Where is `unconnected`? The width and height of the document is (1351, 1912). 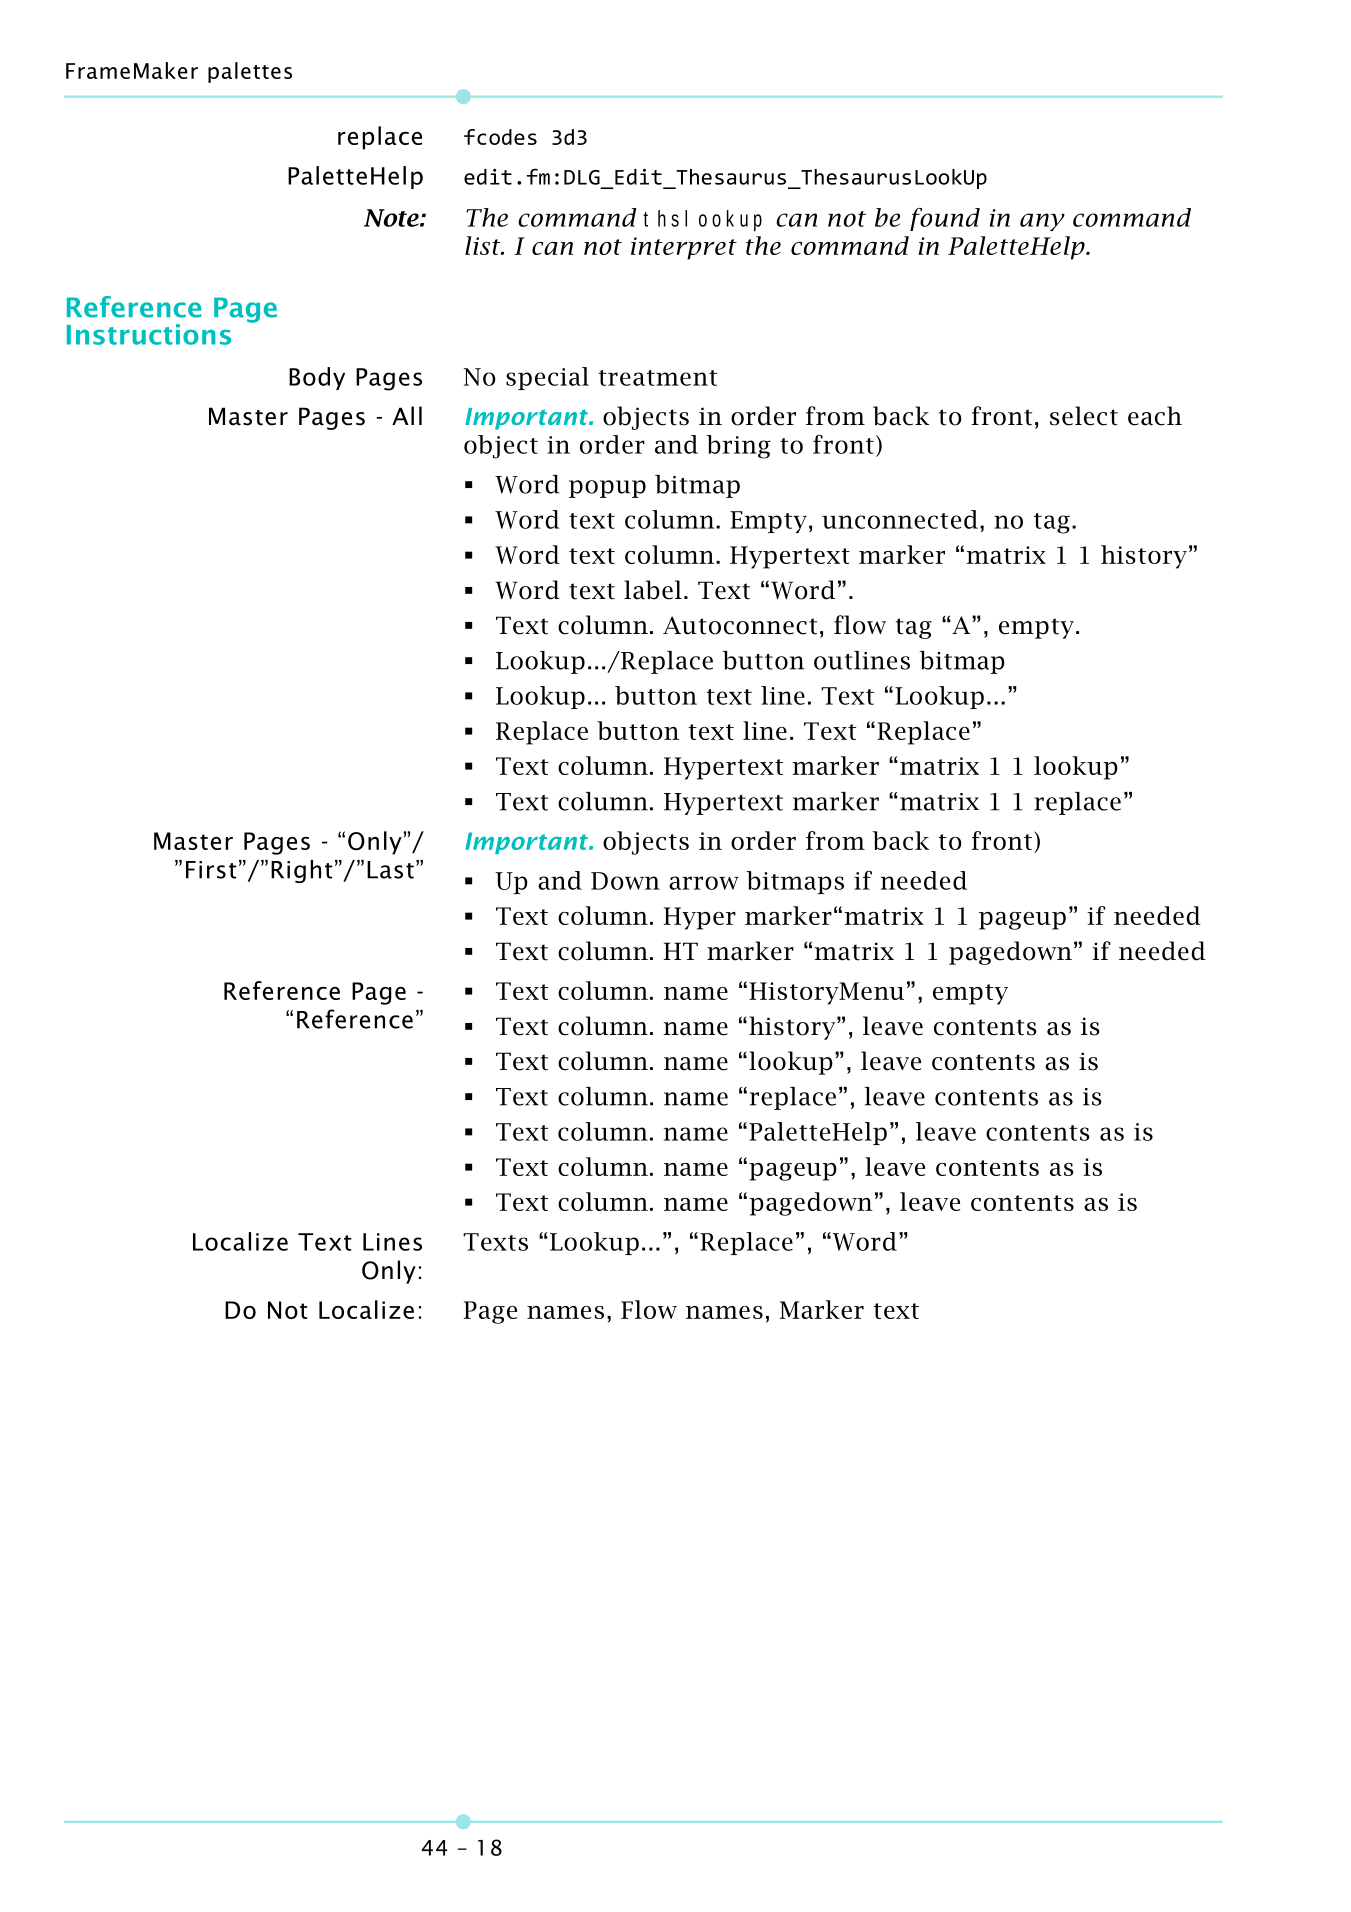
unconnected is located at coordinates (900, 519).
